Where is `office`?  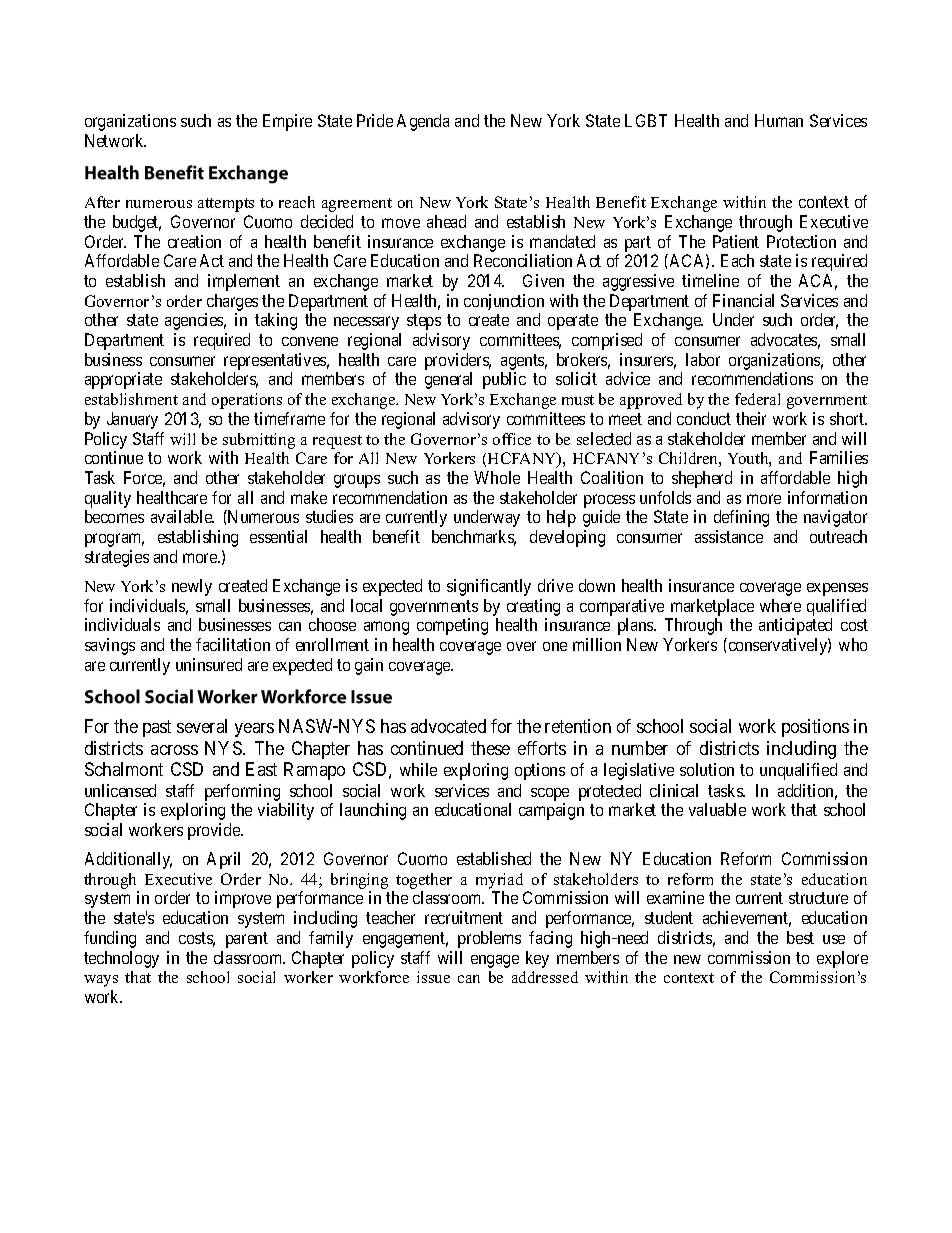 office is located at coordinates (512, 439).
